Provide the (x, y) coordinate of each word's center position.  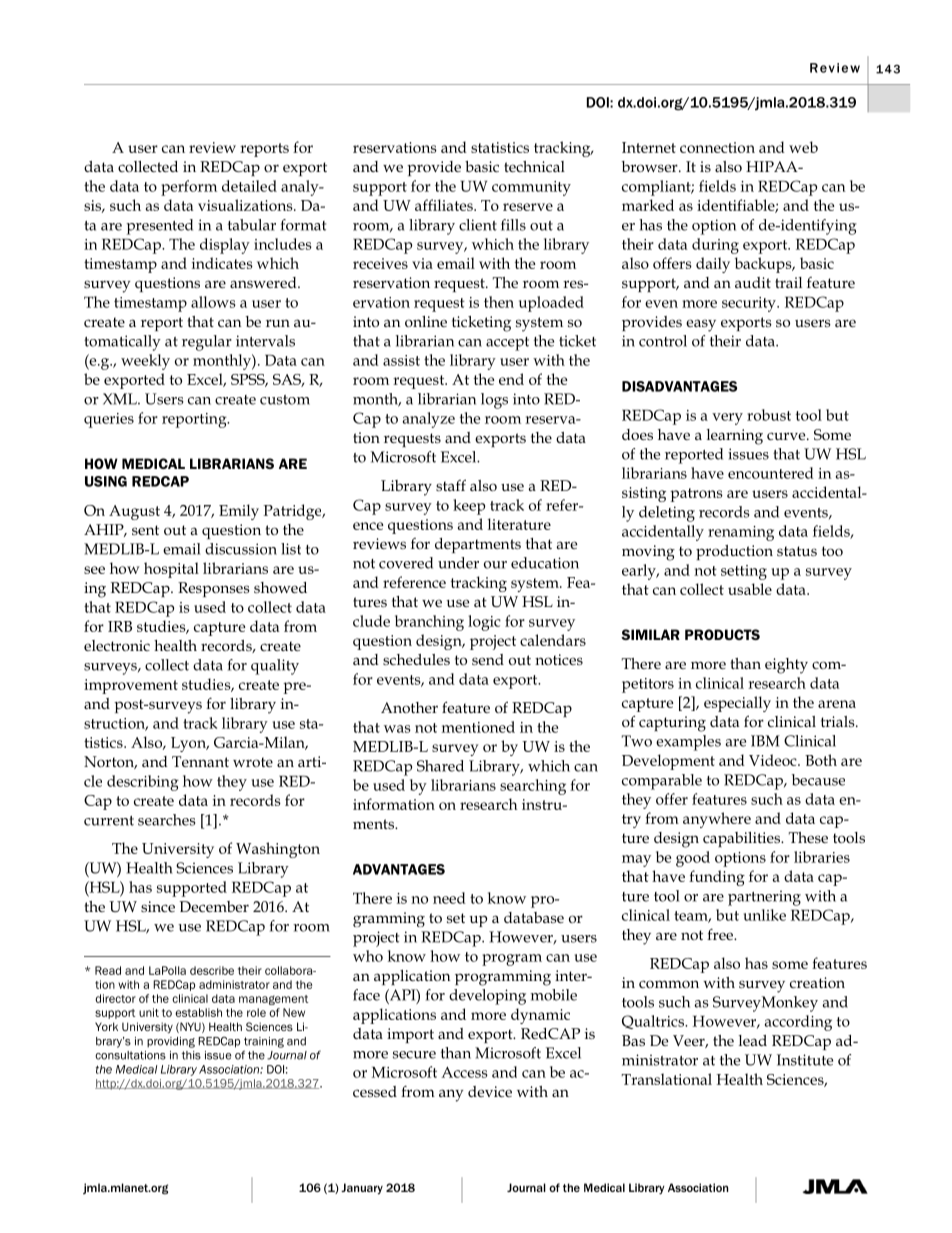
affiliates (445, 205)
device (490, 1091)
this (191, 1055)
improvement (131, 686)
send (488, 659)
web (803, 147)
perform (189, 188)
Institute (805, 1060)
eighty (786, 666)
